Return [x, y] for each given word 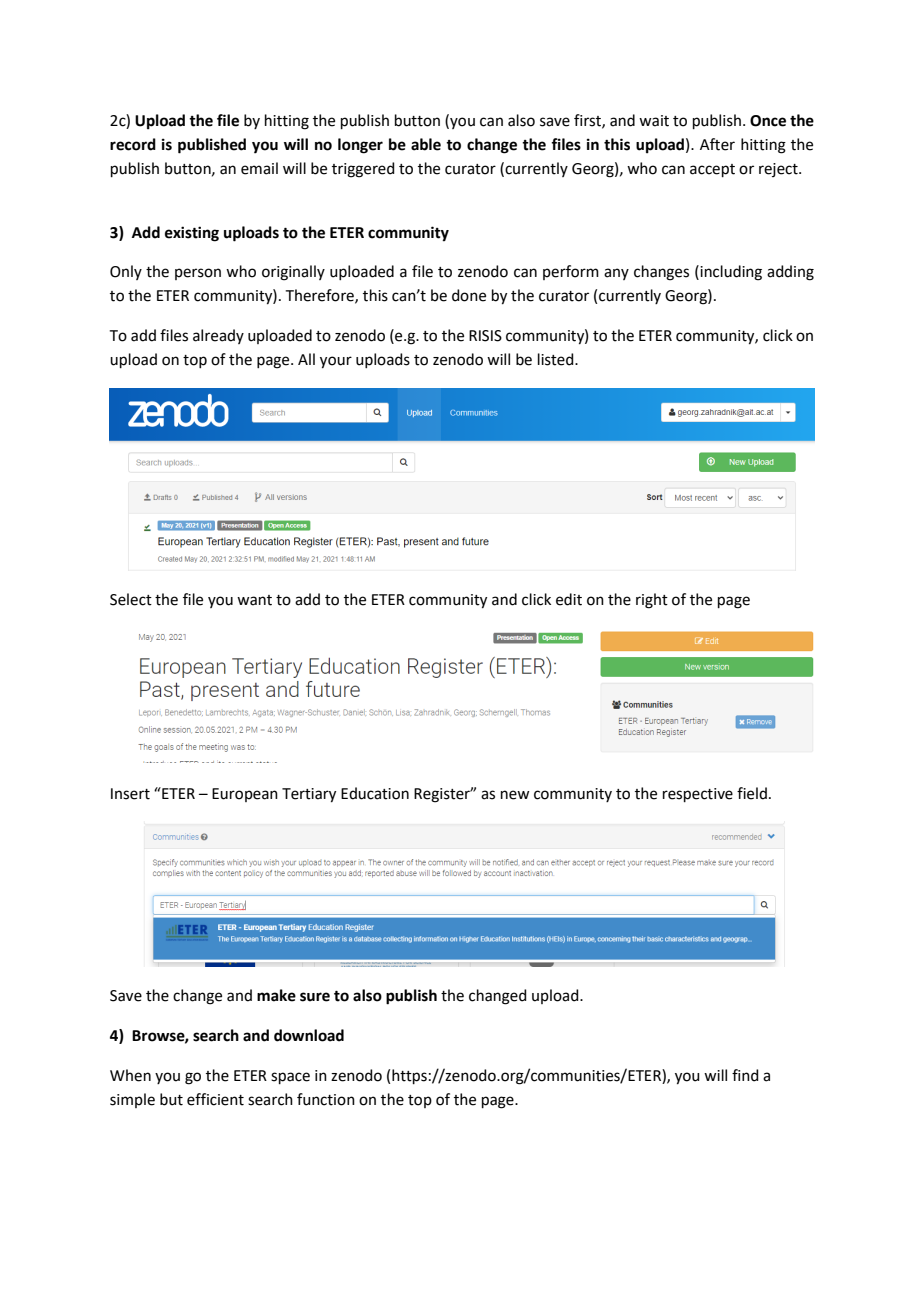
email [259, 168]
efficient [215, 1099]
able [426, 144]
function [326, 1099]
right [652, 601]
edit [569, 599]
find [745, 1075]
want [254, 600]
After [717, 144]
